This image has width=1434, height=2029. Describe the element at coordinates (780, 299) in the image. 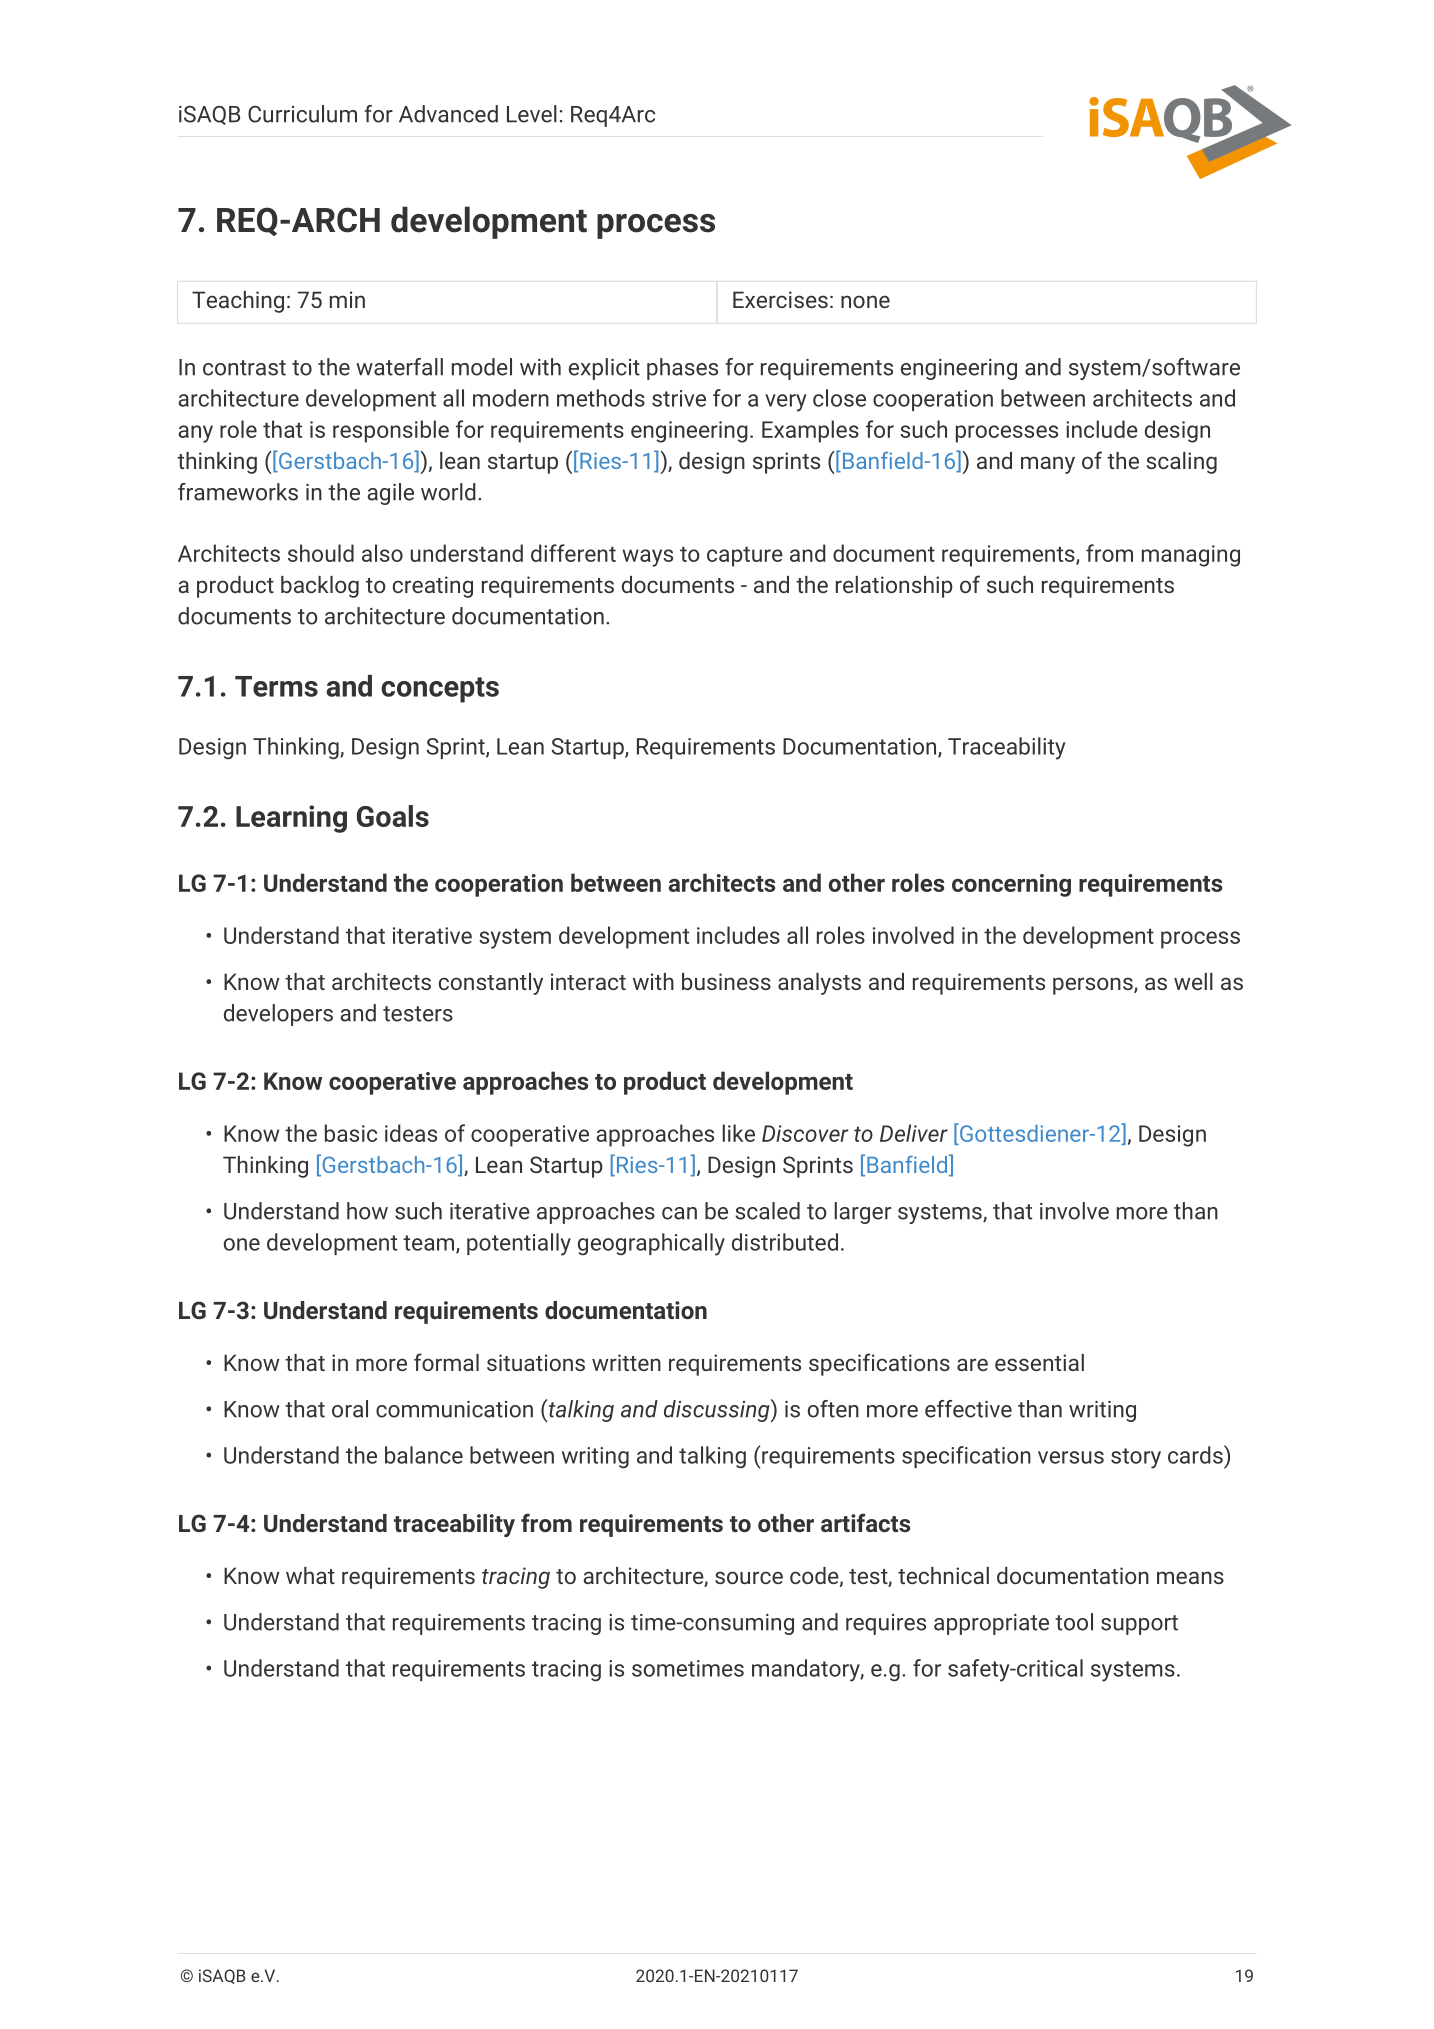

I see `Exercises` at that location.
